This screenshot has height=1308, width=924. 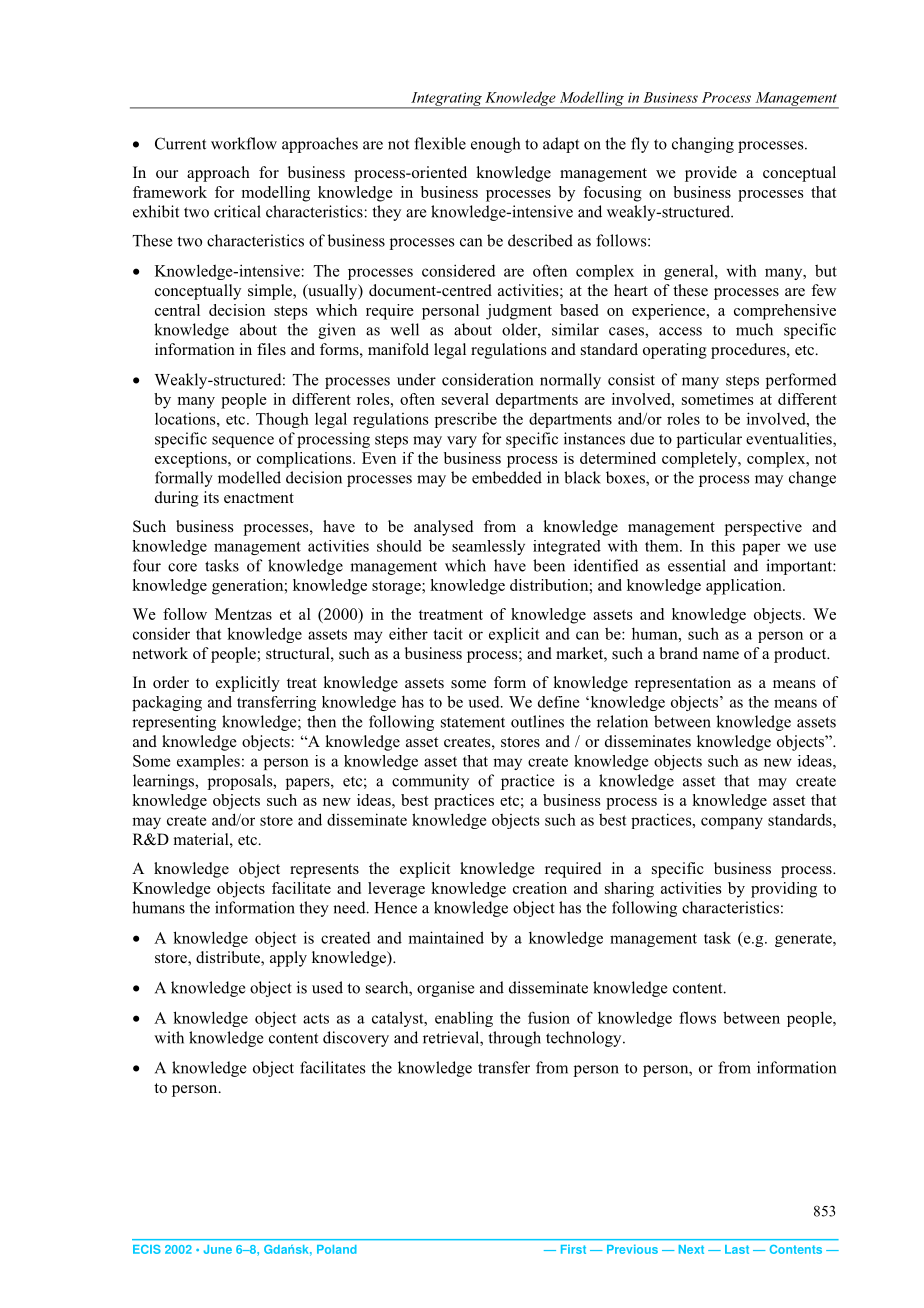 What do you see at coordinates (446, 937) in the screenshot?
I see `maintained` at bounding box center [446, 937].
